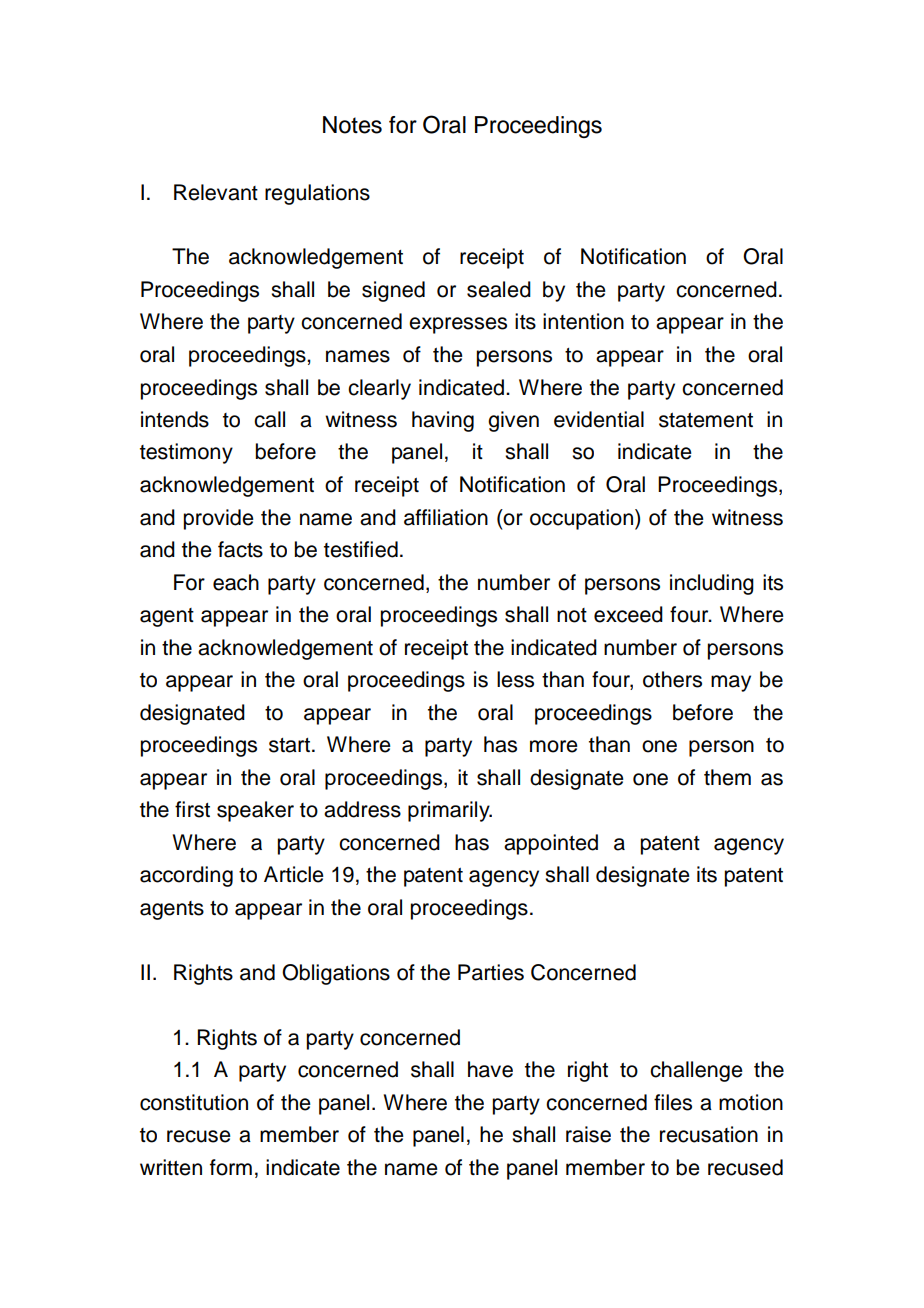 The width and height of the screenshot is (924, 1308). Describe the element at coordinates (446, 517) in the screenshot. I see `affiliation` at that location.
